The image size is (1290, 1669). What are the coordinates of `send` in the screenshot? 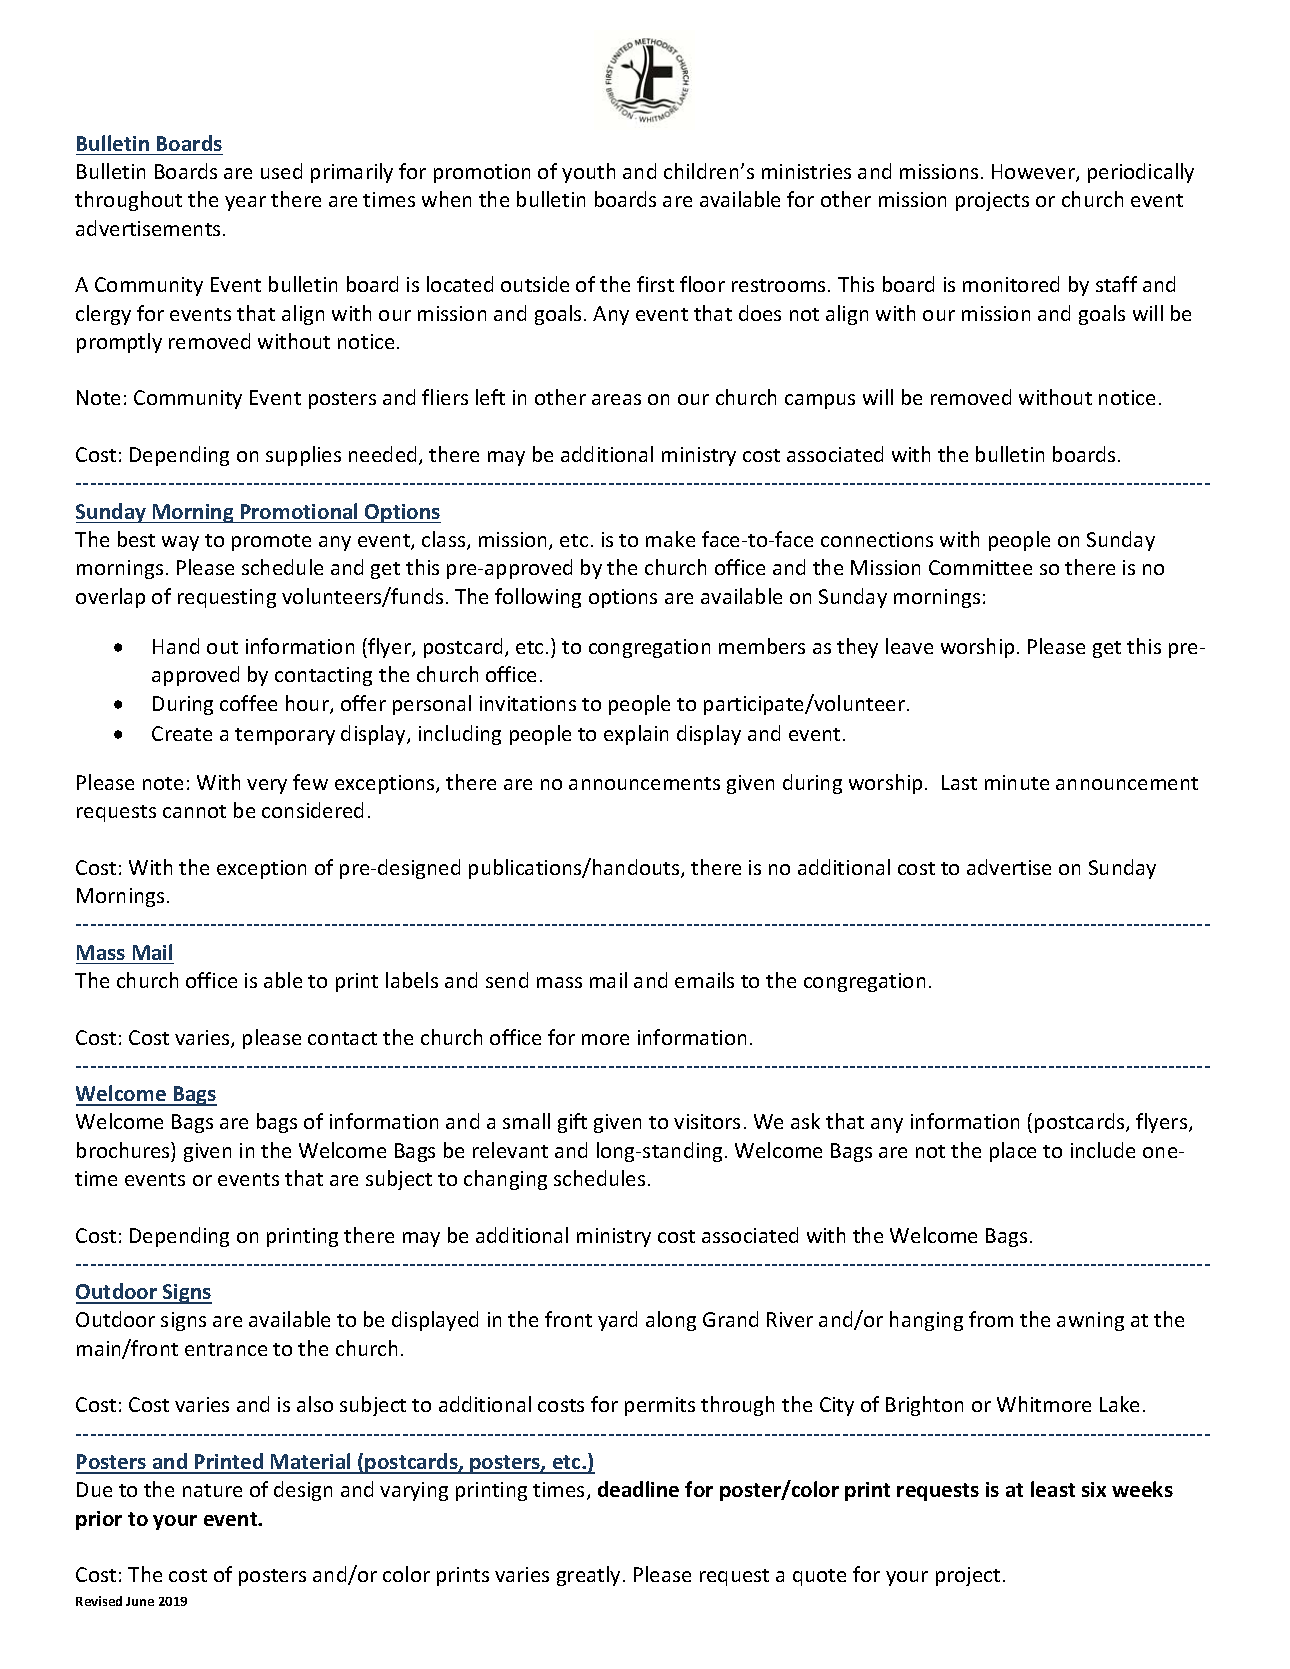 It's located at (507, 980).
